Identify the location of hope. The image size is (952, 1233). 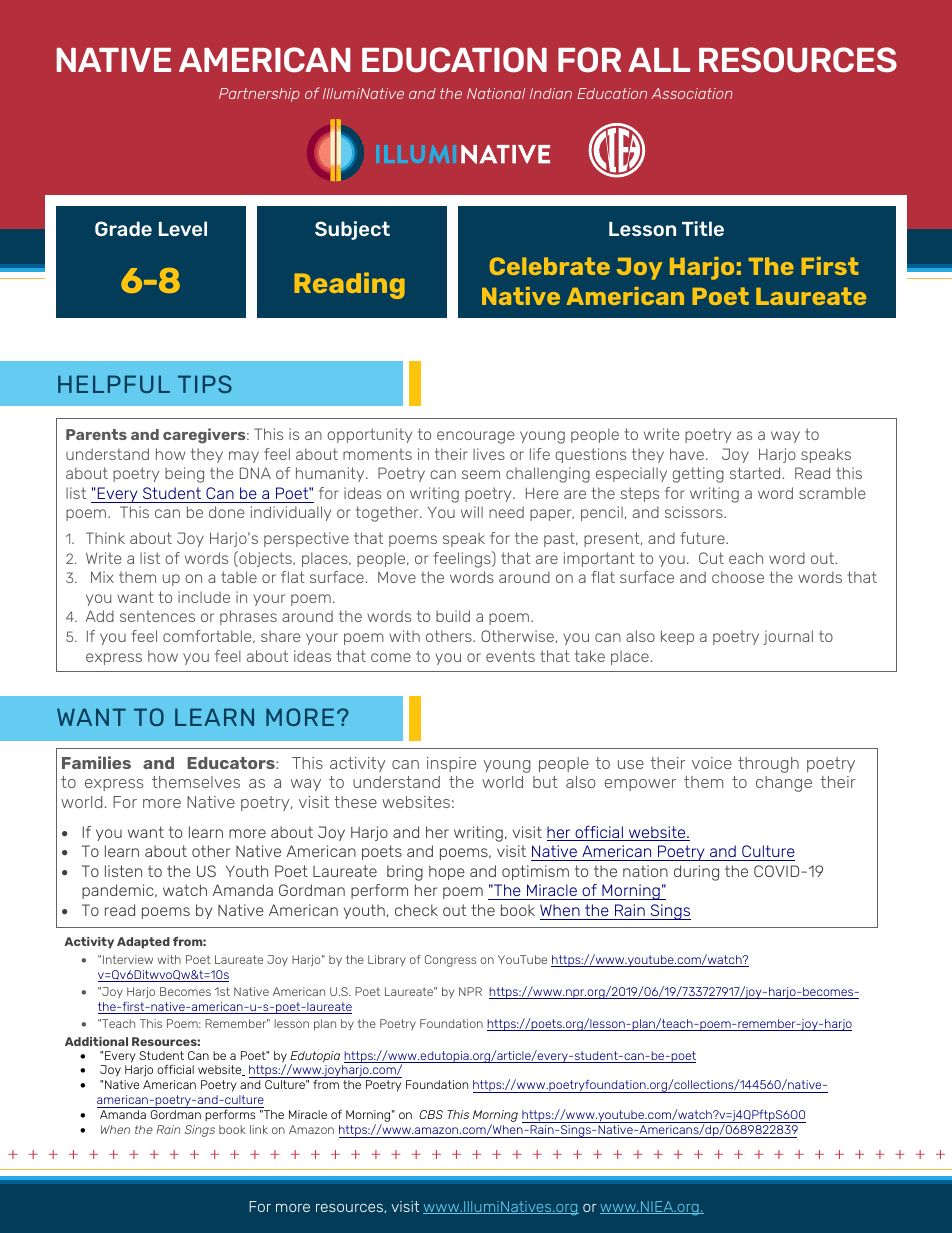
(447, 872).
